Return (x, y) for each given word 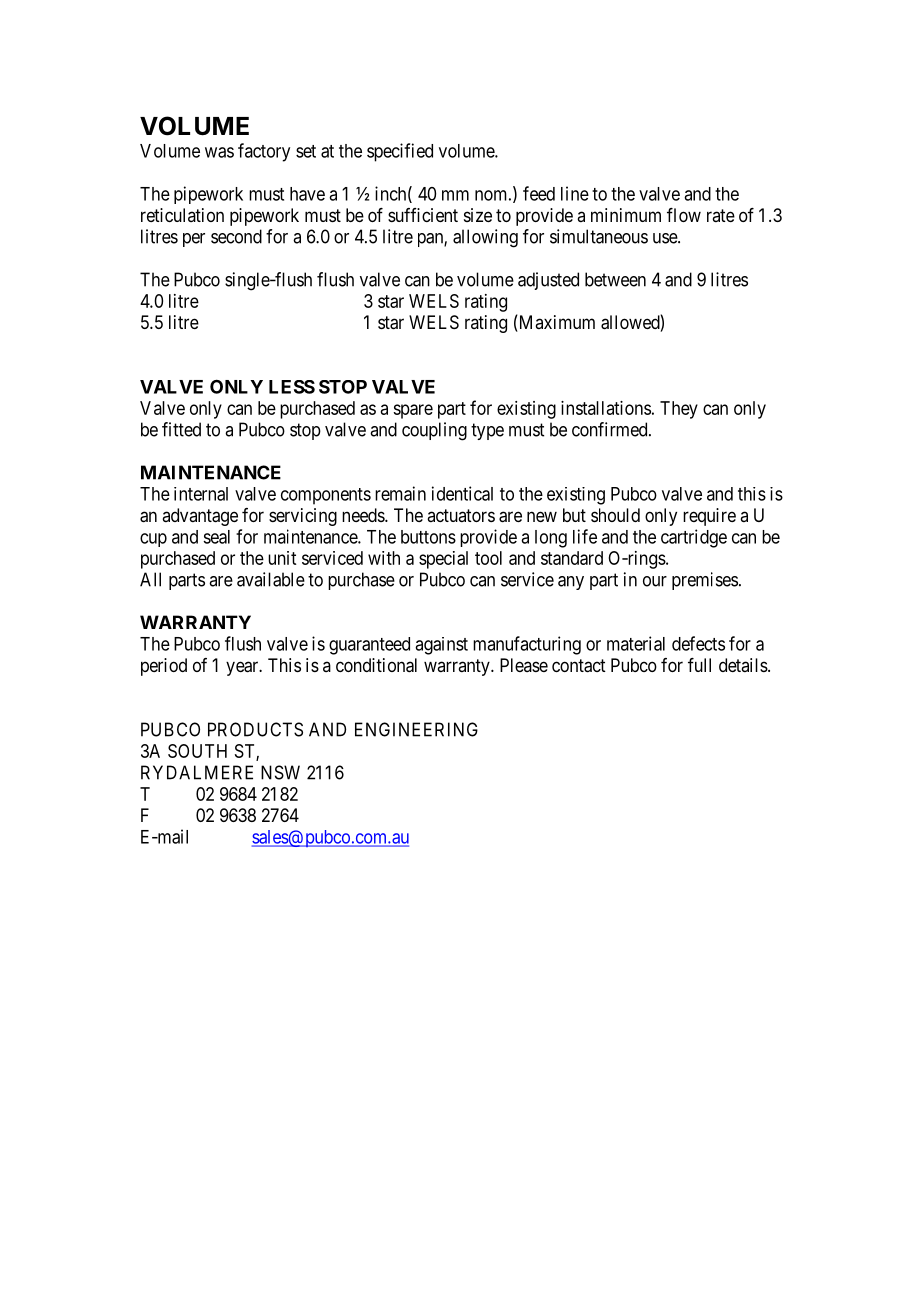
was (219, 152)
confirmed (611, 429)
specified (400, 152)
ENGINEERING (416, 729)
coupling (434, 431)
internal (201, 494)
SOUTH (197, 751)
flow (684, 215)
